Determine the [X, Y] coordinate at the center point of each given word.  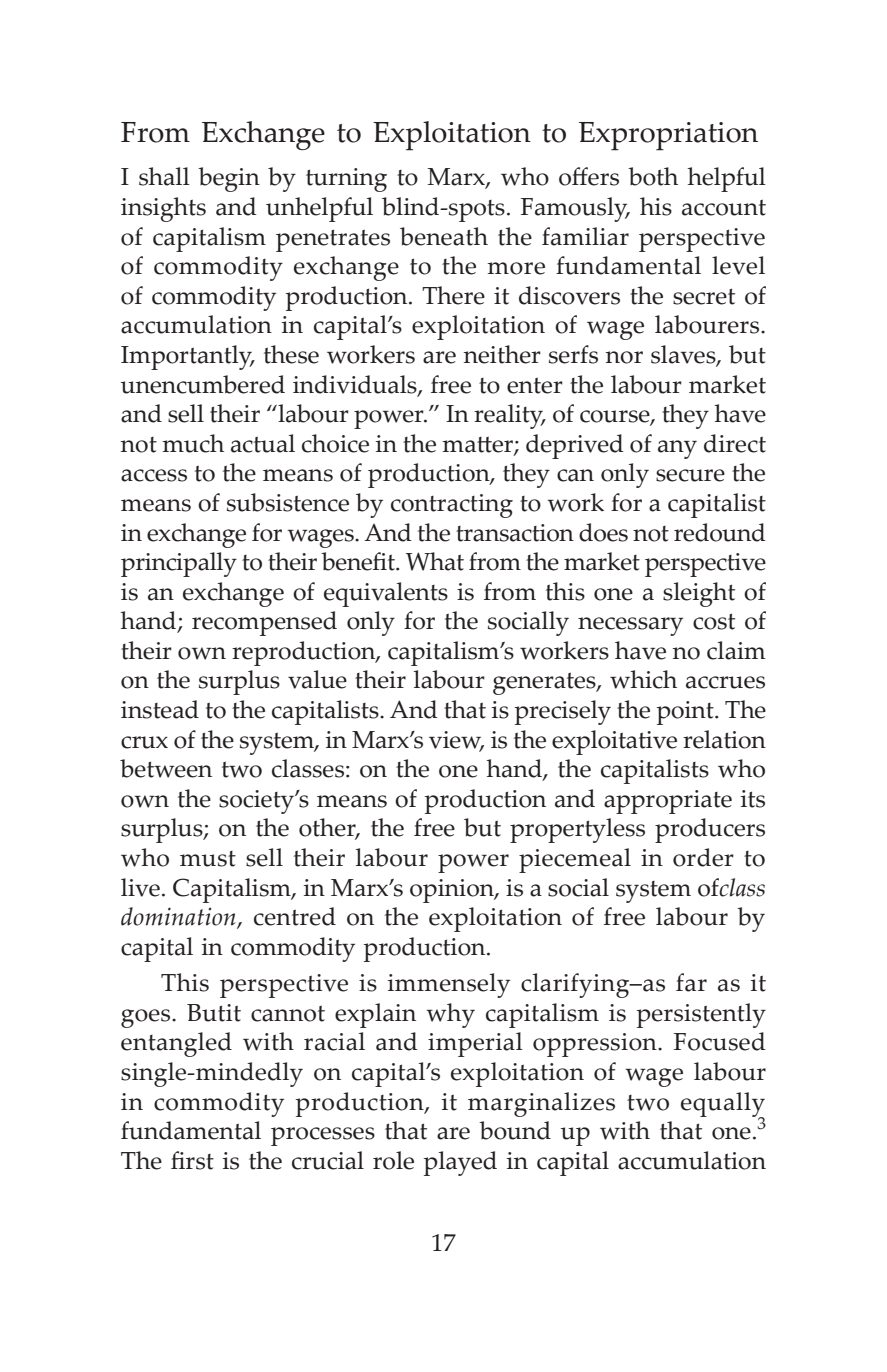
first [192, 1160]
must [208, 859]
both [653, 176]
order [703, 857]
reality [510, 416]
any [677, 449]
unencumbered [203, 384]
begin [229, 179]
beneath [444, 236]
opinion [453, 891]
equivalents [386, 594]
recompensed [264, 623]
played [460, 1163]
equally [723, 1105]
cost [714, 621]
